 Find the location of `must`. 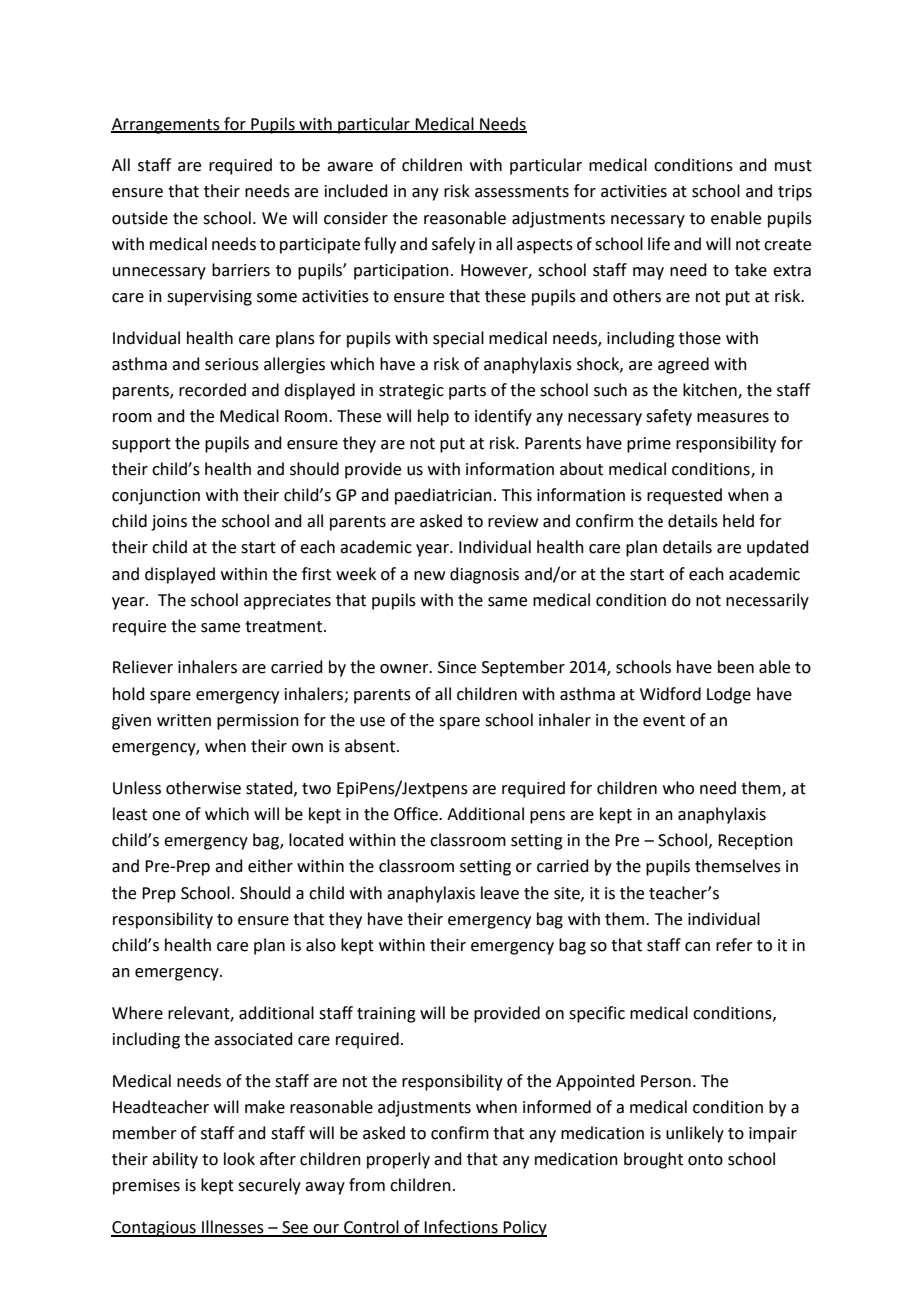

must is located at coordinates (793, 166).
